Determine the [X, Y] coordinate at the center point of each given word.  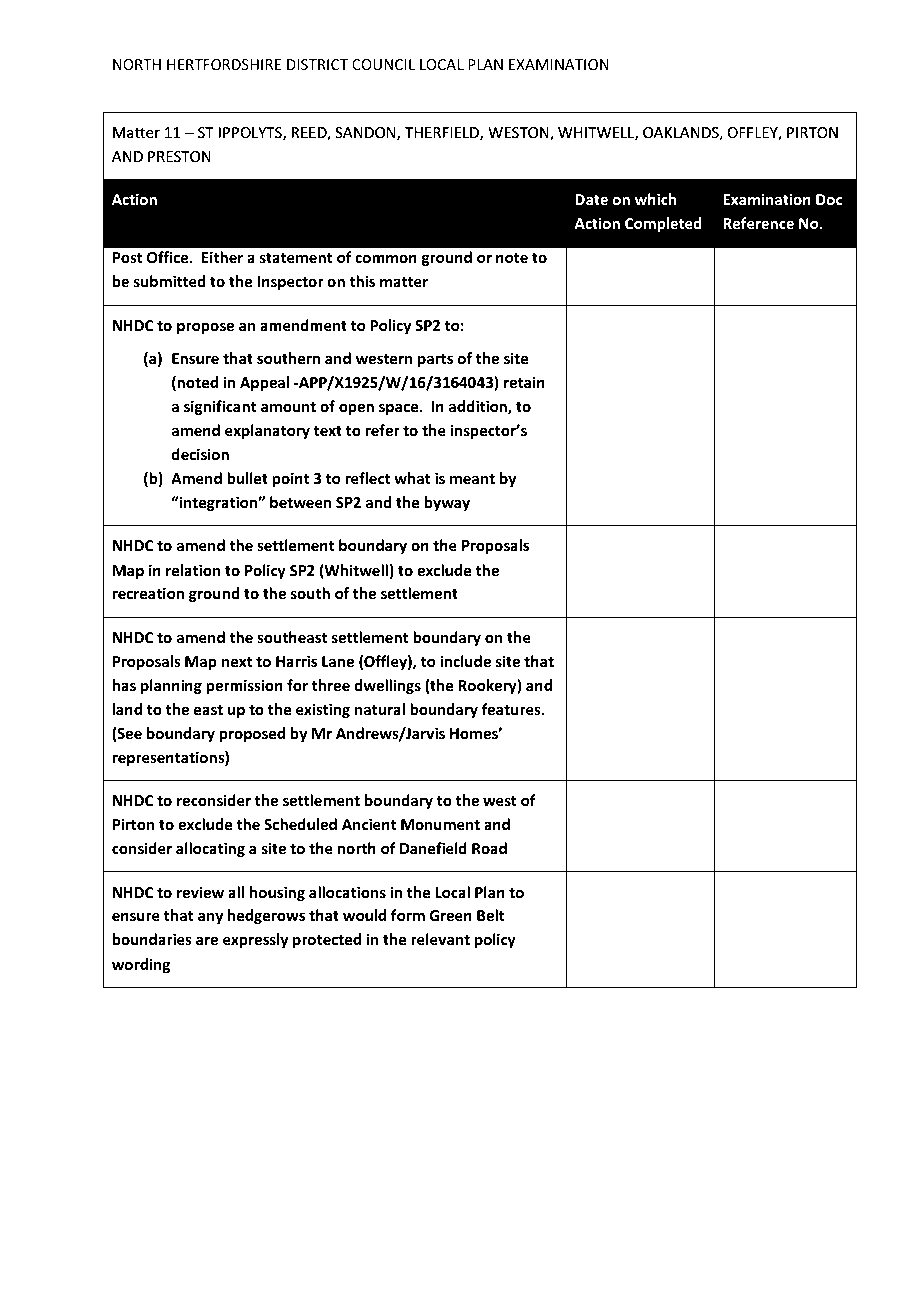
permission [244, 686]
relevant [440, 939]
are [207, 940]
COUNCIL [383, 64]
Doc [829, 199]
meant [472, 479]
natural [380, 709]
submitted [169, 281]
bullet [247, 478]
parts [435, 360]
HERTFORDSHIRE [224, 64]
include [465, 661]
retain [524, 382]
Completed [663, 224]
